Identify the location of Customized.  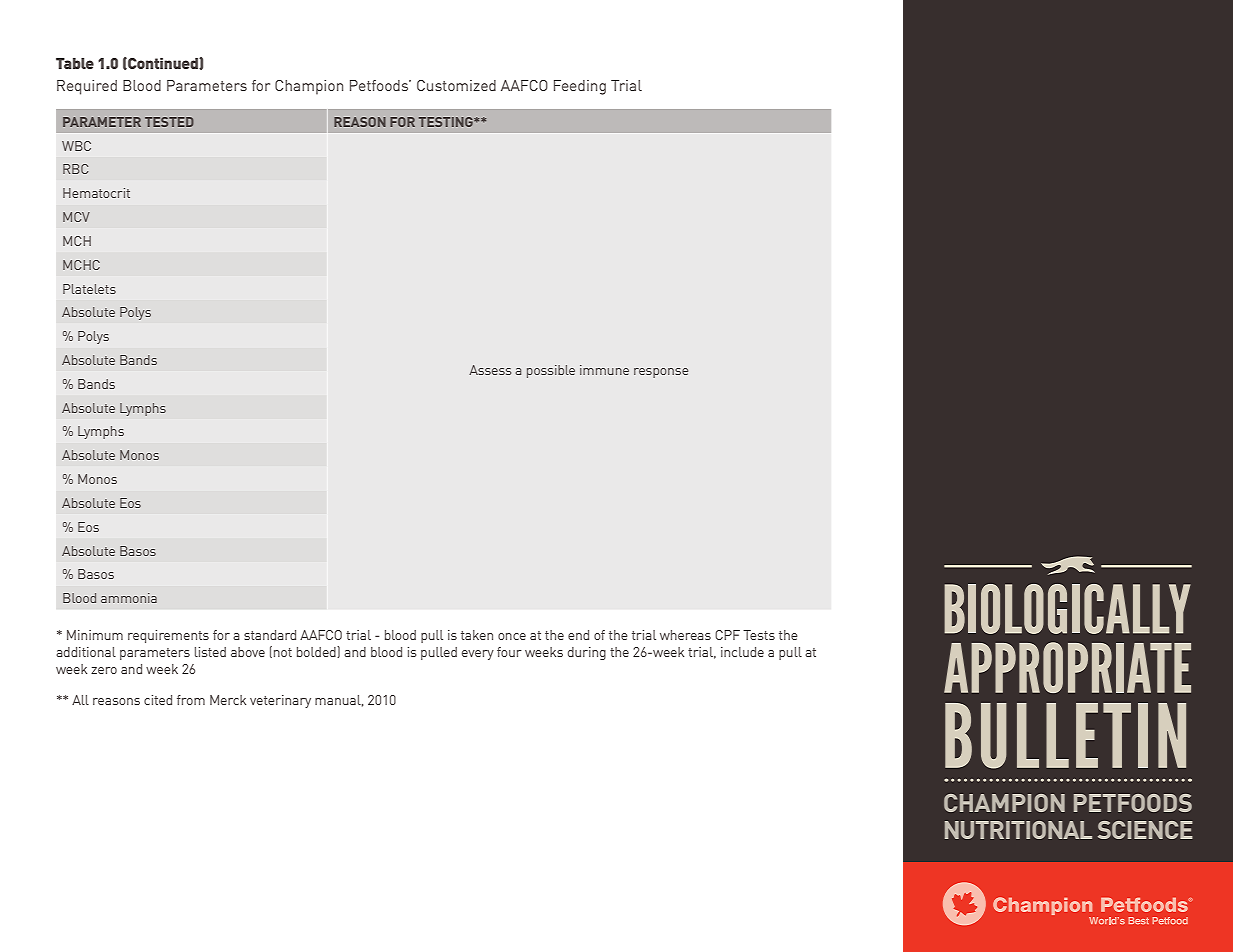
(456, 85).
